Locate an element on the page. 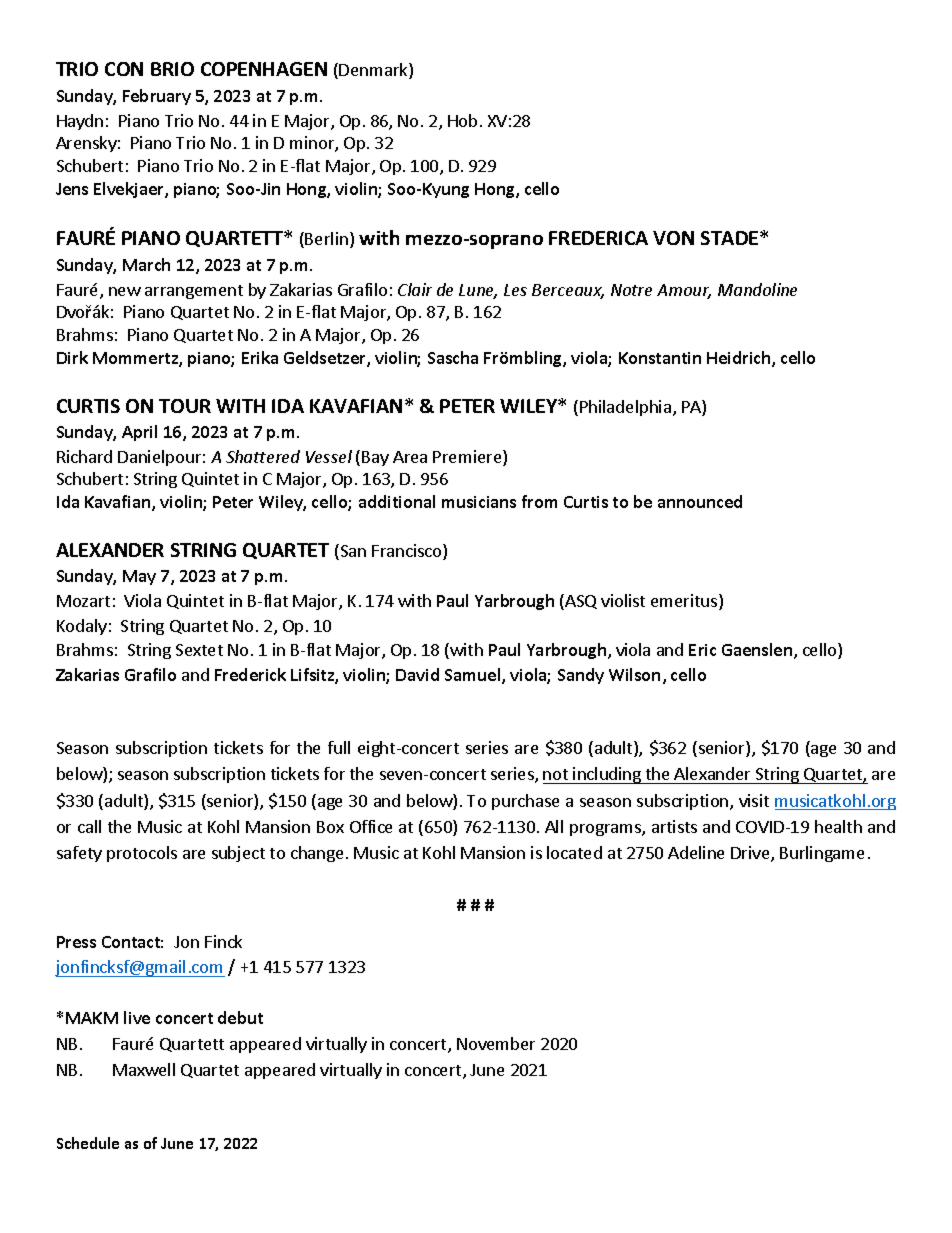  emeritus is located at coordinates (685, 602).
